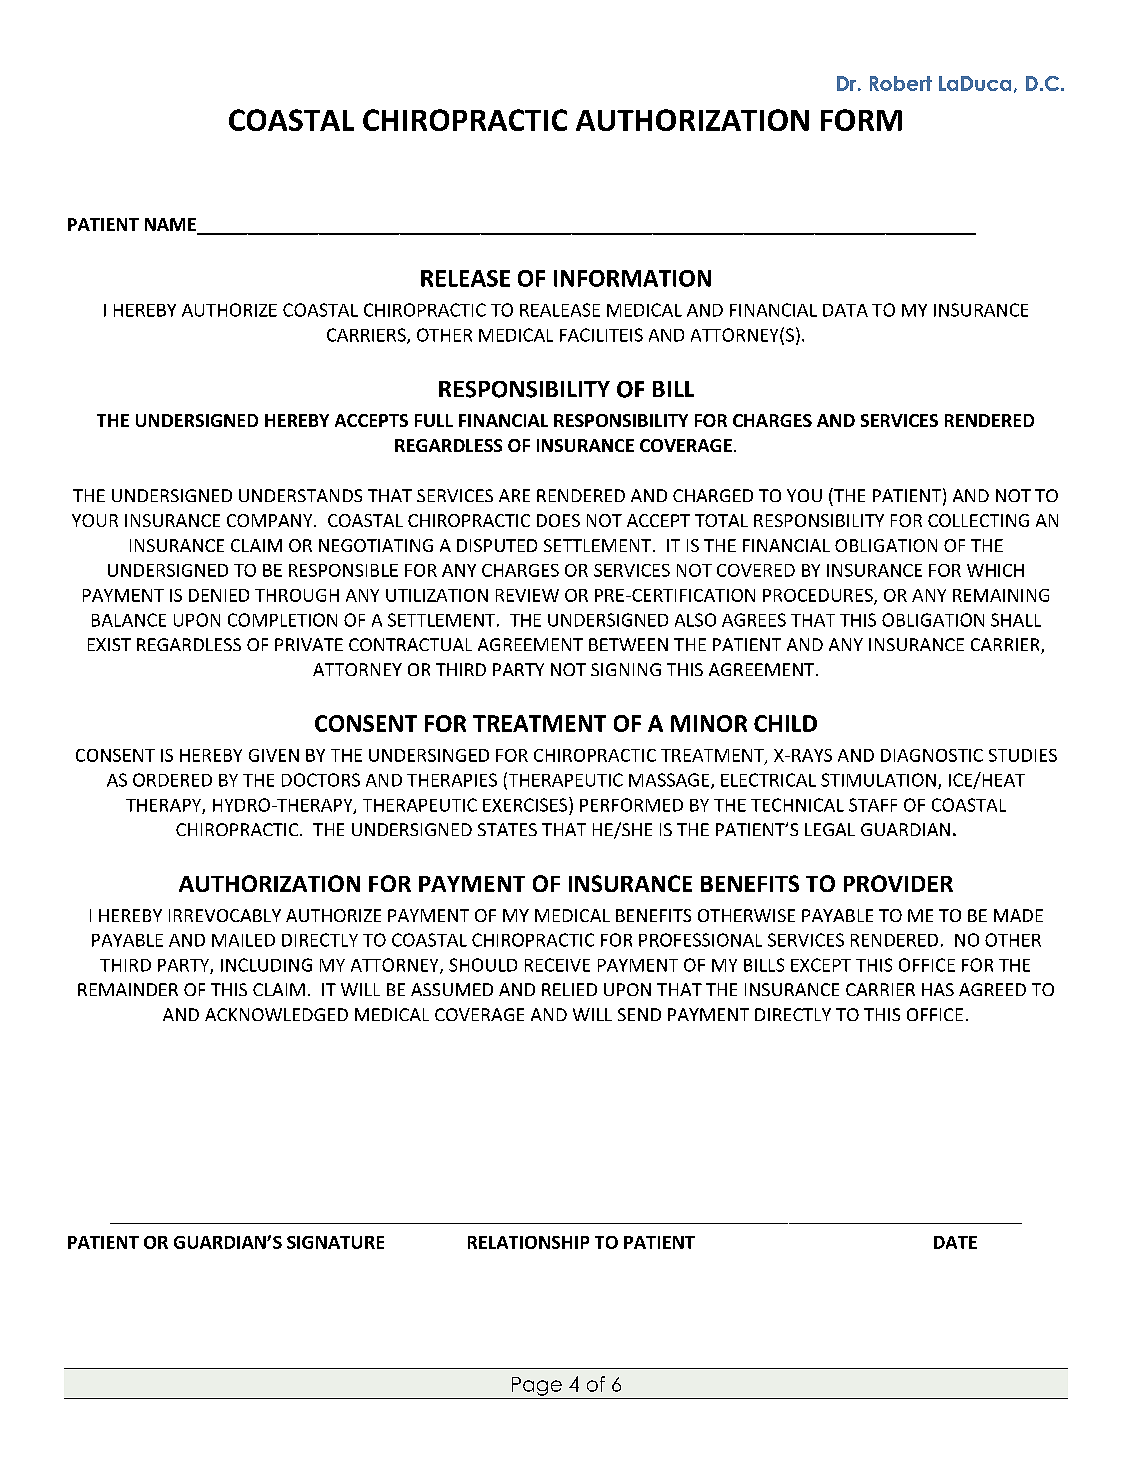  What do you see at coordinates (938, 989) in the image?
I see `HAS` at bounding box center [938, 989].
